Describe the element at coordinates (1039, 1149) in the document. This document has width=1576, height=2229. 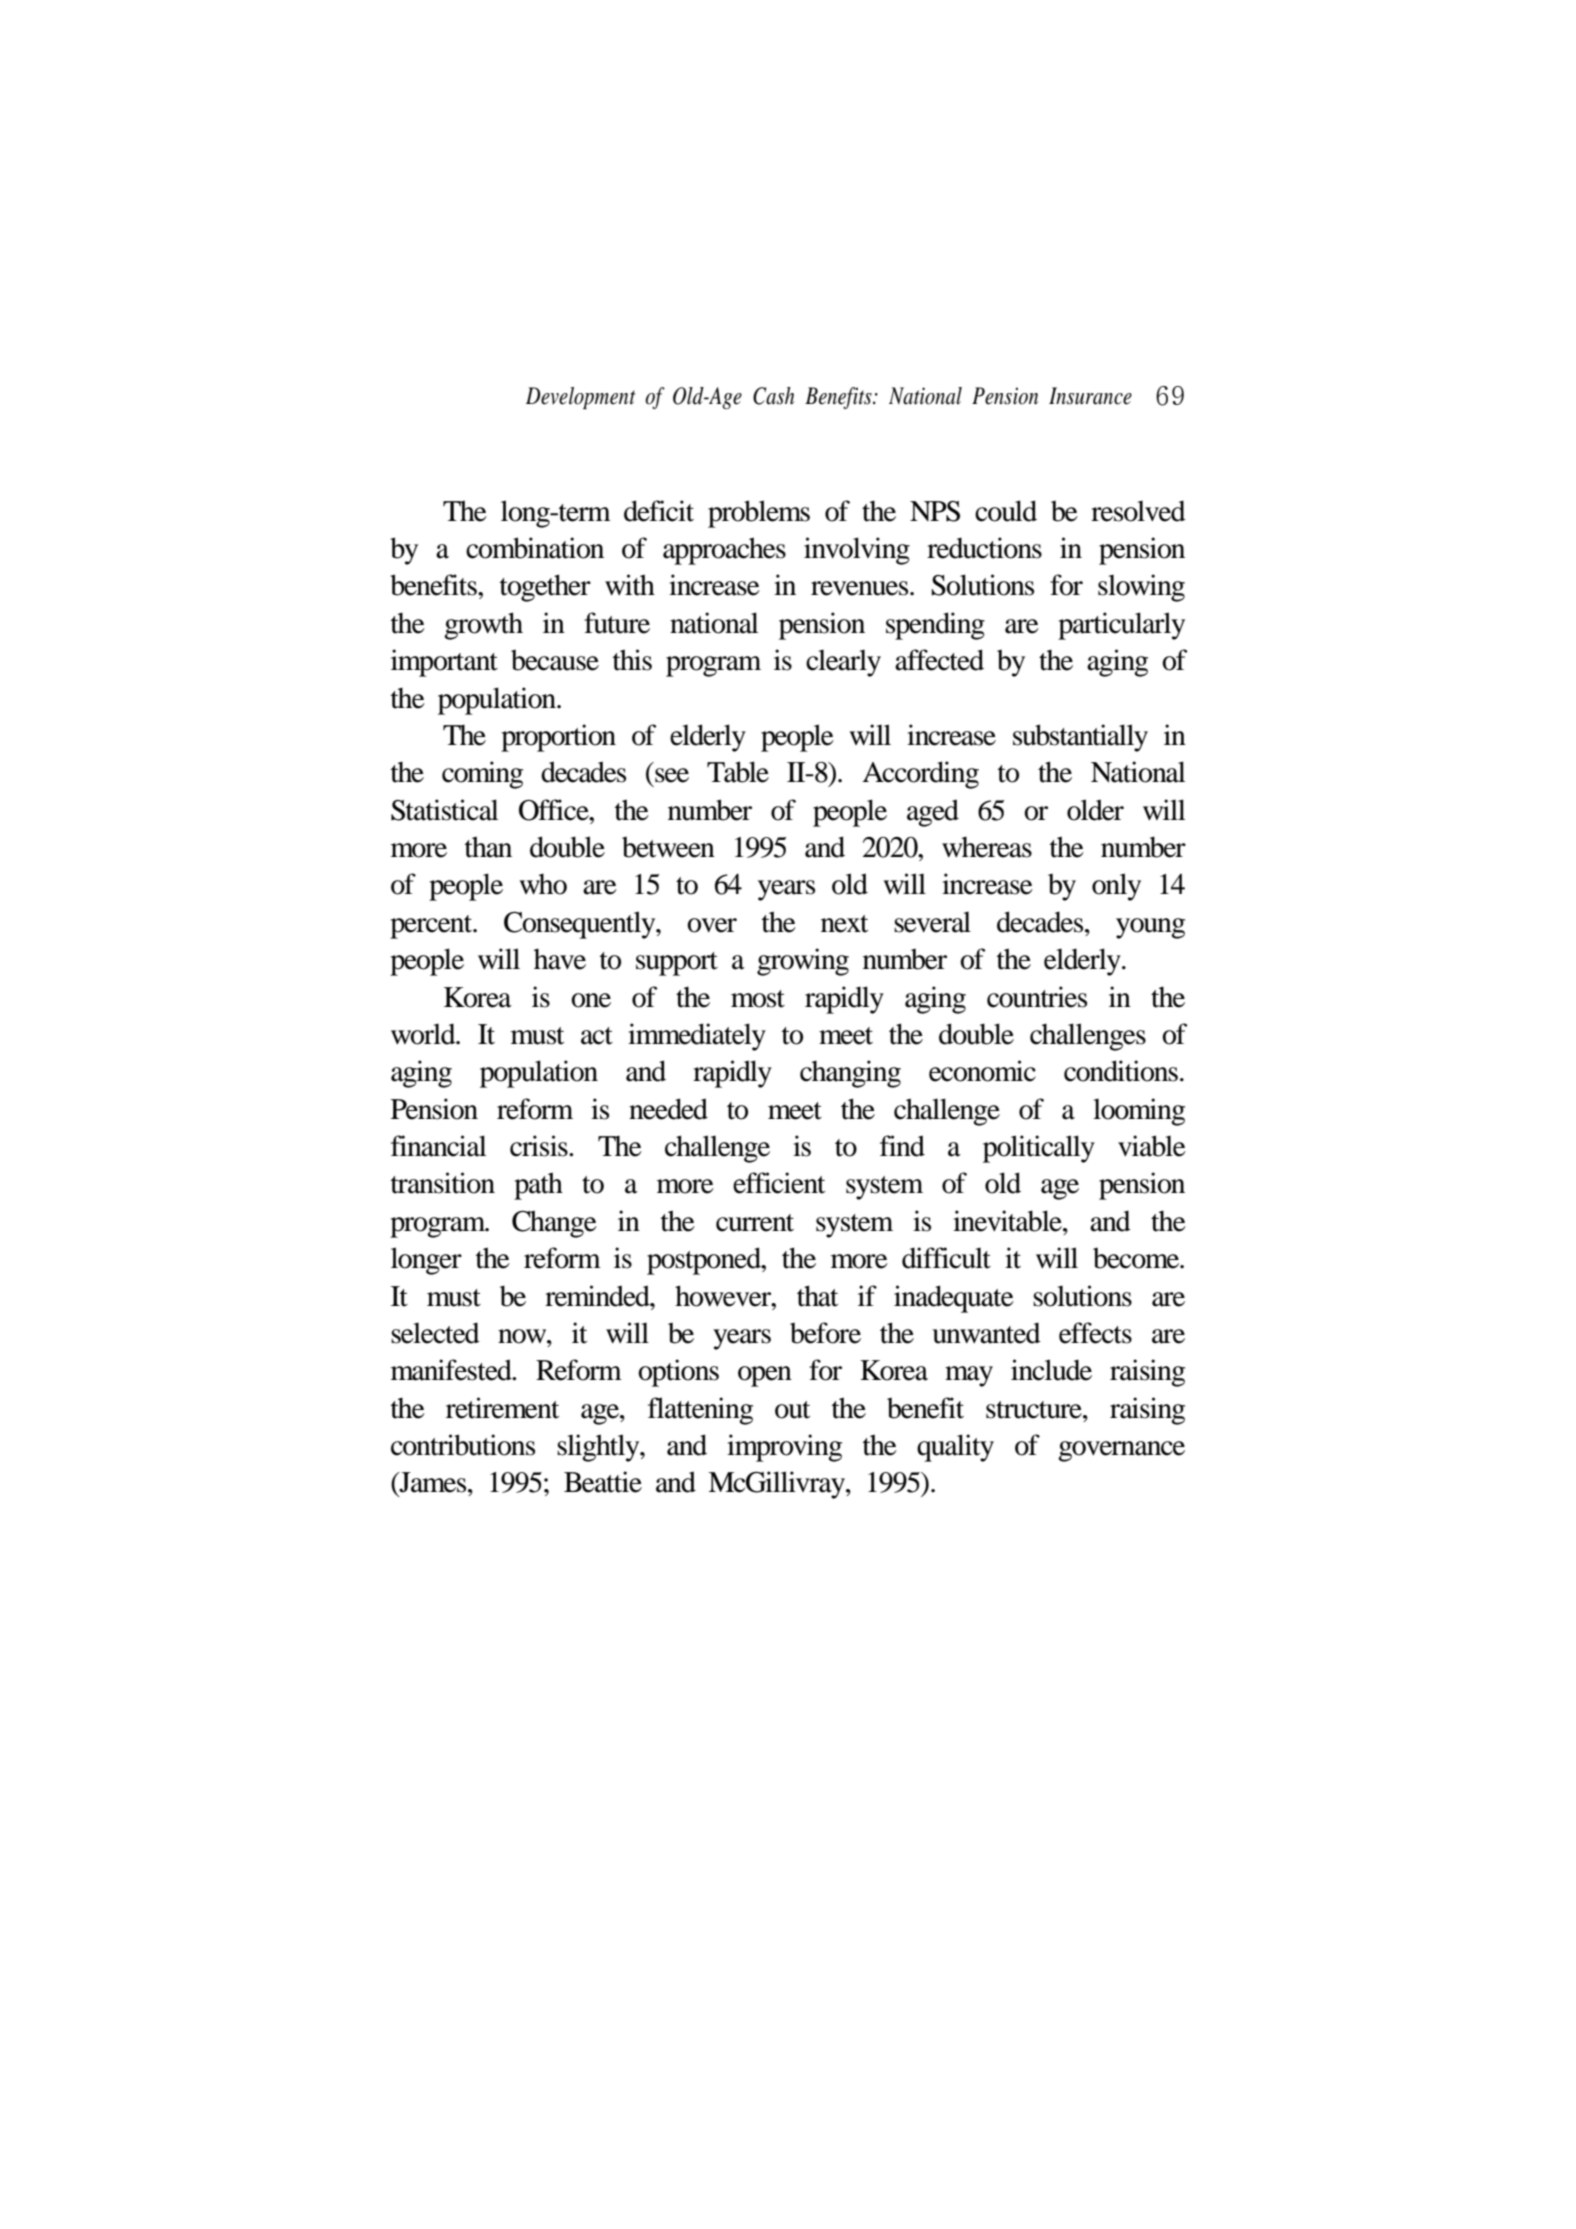
I see `politically` at that location.
